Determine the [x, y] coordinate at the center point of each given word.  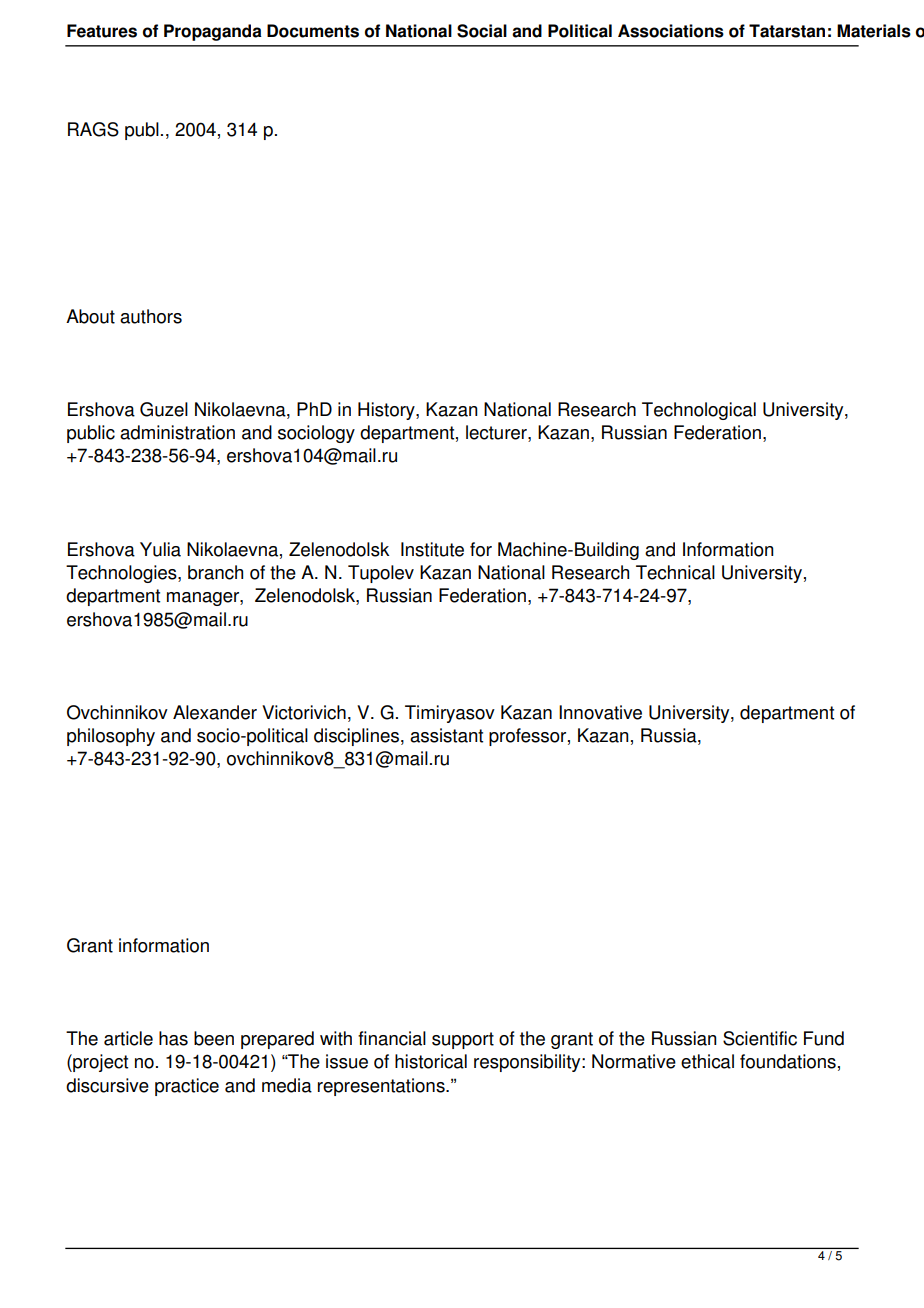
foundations [788, 1061]
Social [482, 31]
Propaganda [213, 32]
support [463, 1040]
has [173, 1038]
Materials [874, 31]
